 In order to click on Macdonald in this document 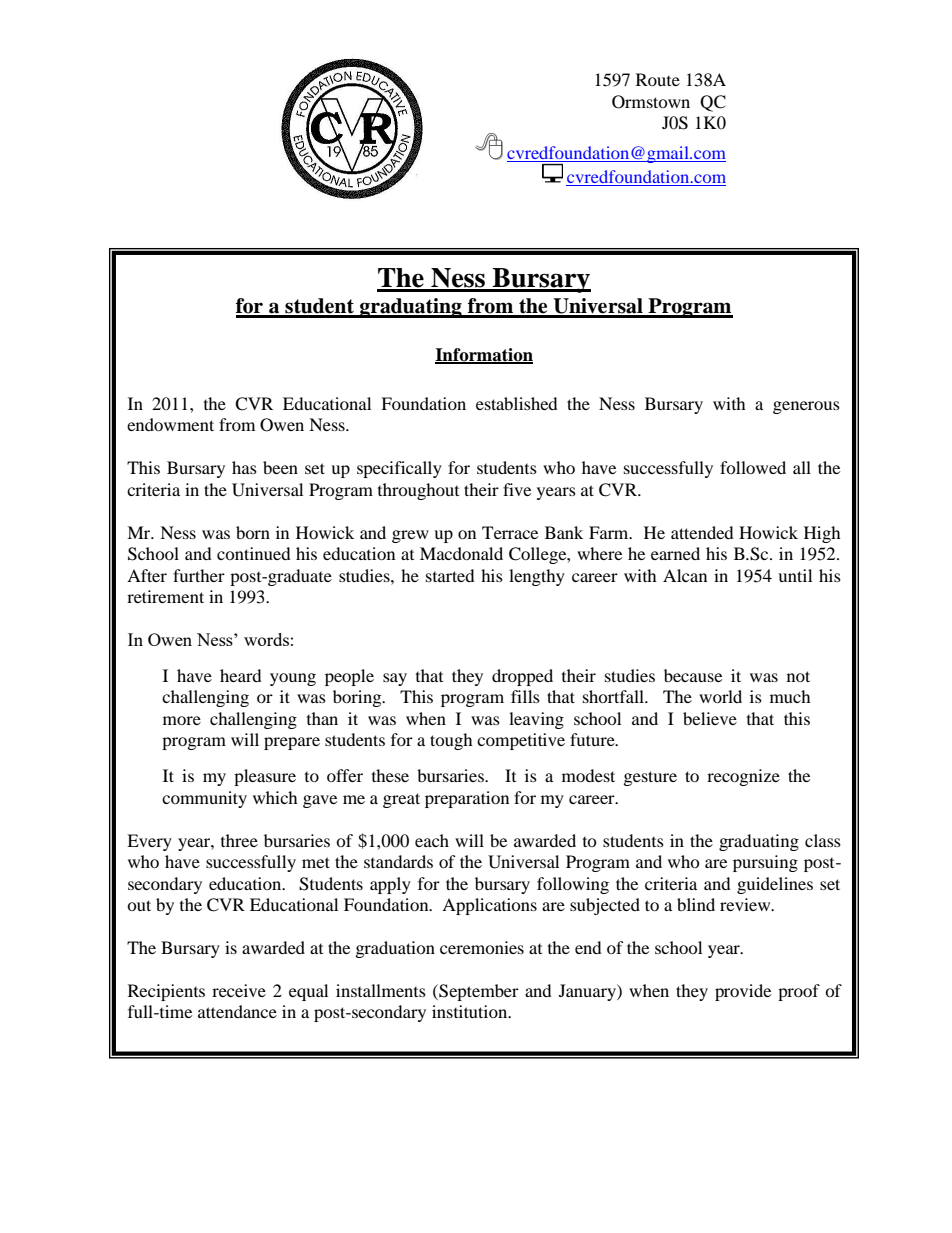, I will do `click(461, 553)`.
